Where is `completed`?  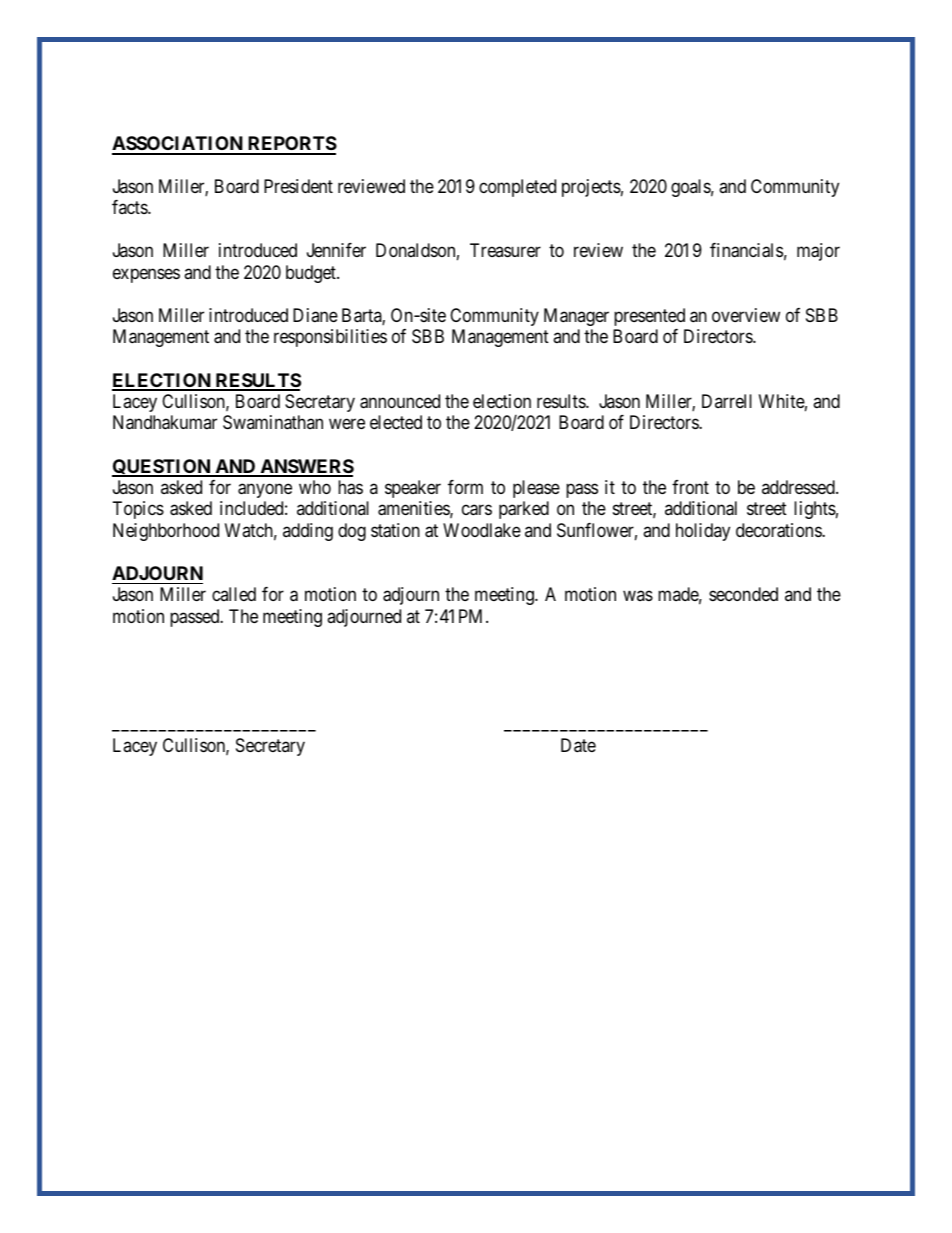
completed is located at coordinates (517, 188).
